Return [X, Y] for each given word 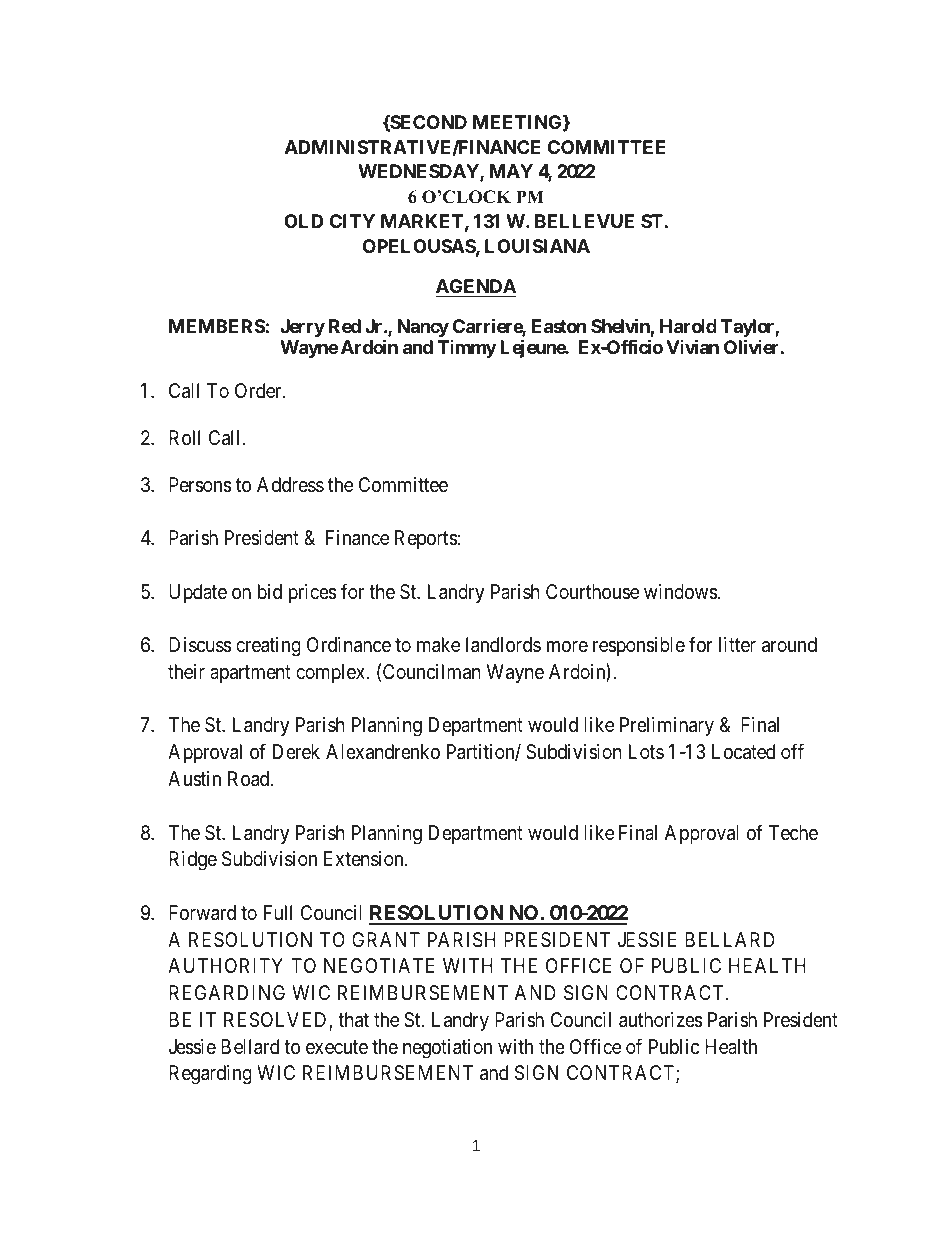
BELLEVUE [584, 221]
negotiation [447, 1049]
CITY [352, 221]
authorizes [661, 1020]
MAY [511, 171]
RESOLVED [277, 1021]
